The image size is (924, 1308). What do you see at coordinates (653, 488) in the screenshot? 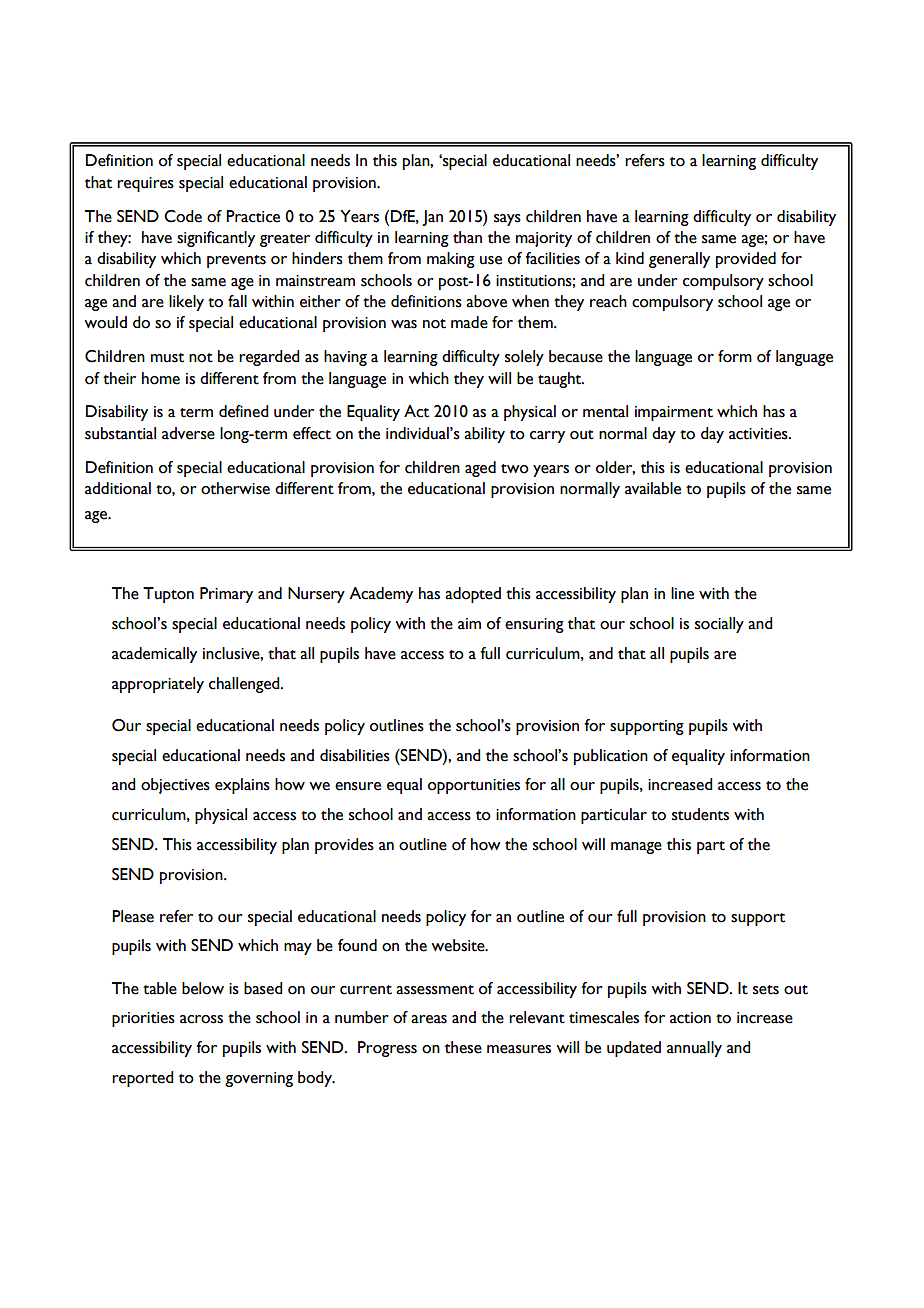
I see `available` at bounding box center [653, 488].
